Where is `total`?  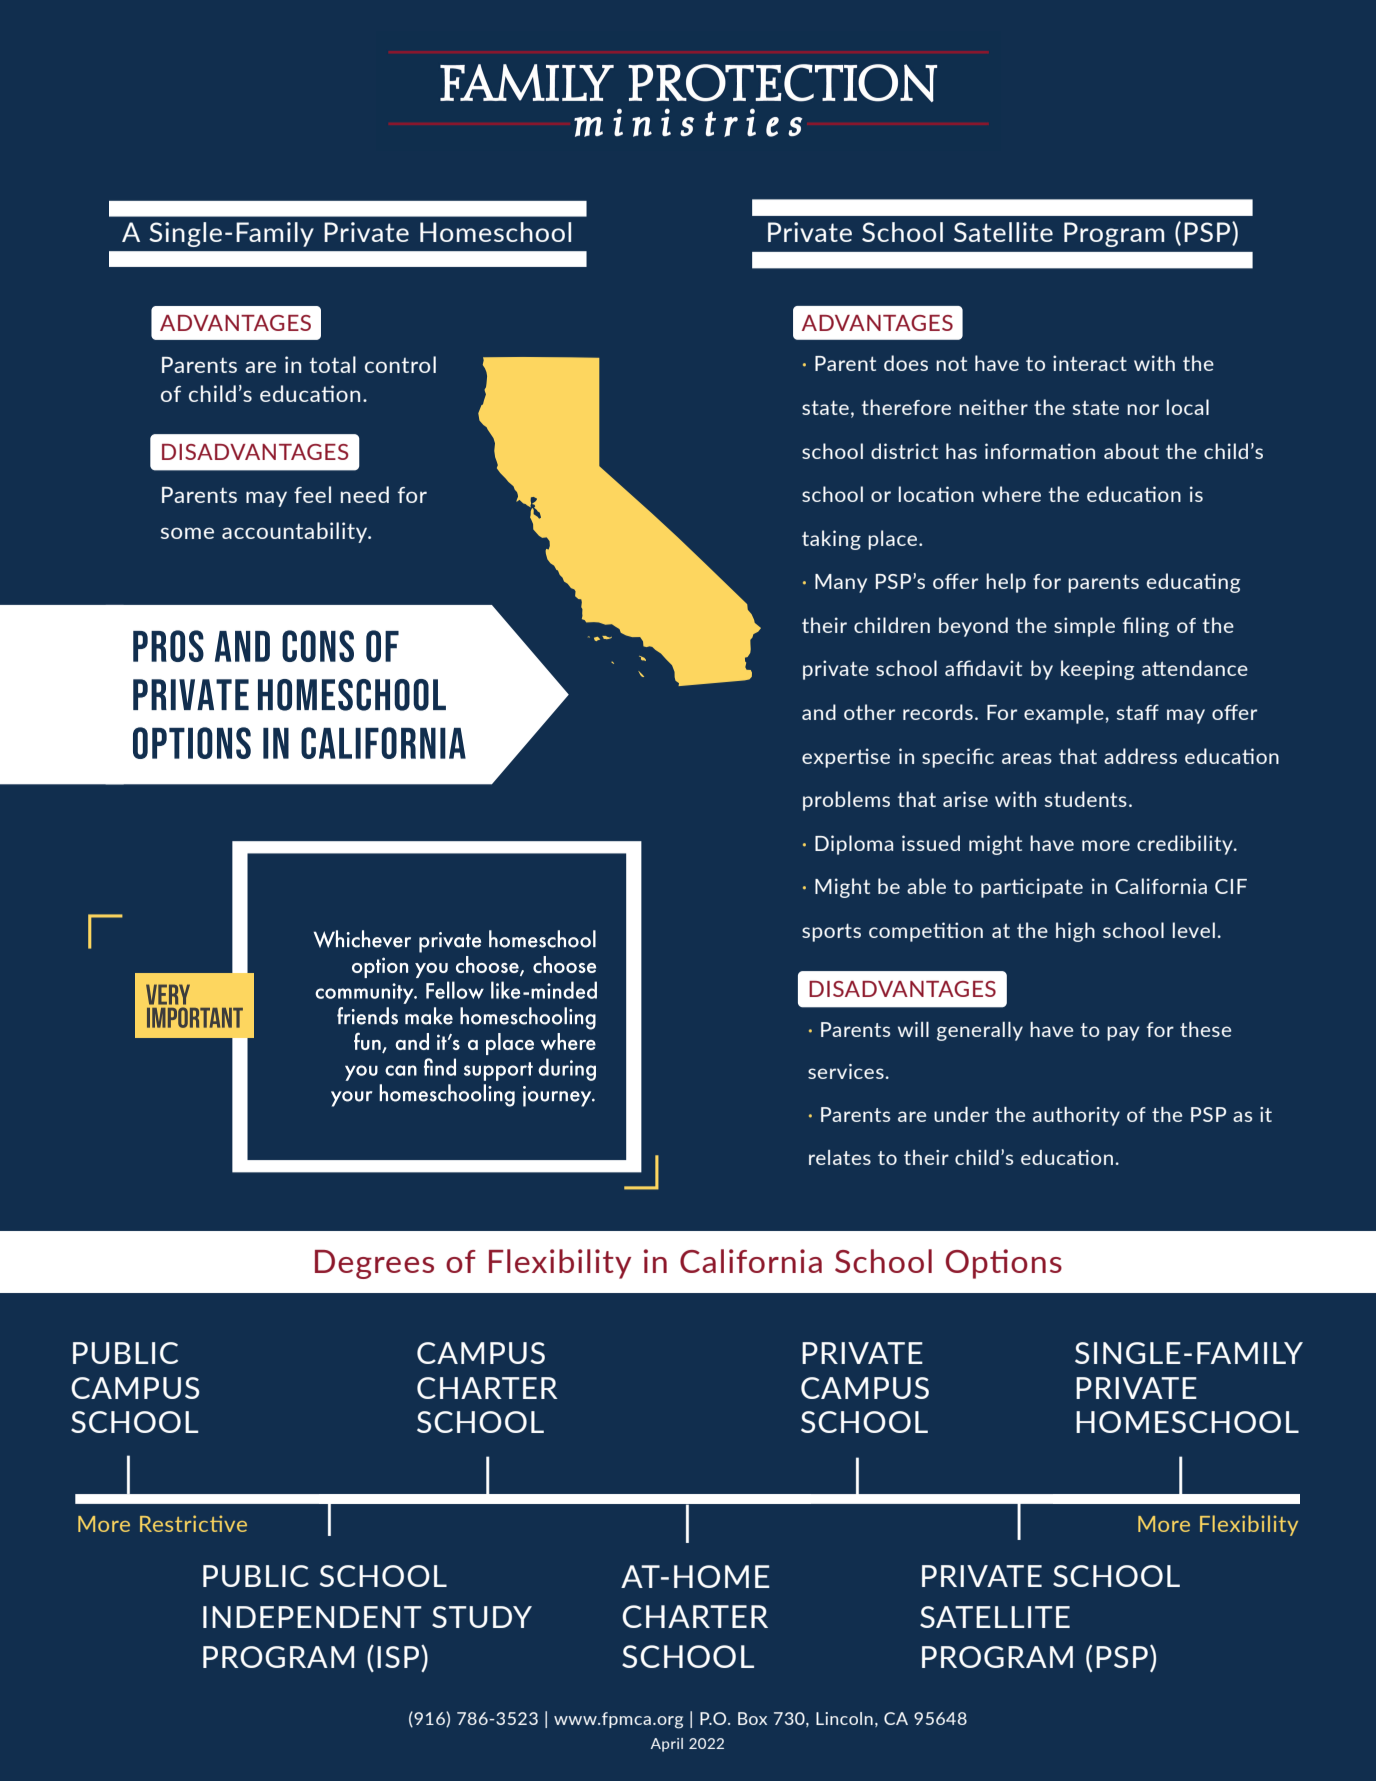
total is located at coordinates (332, 364).
